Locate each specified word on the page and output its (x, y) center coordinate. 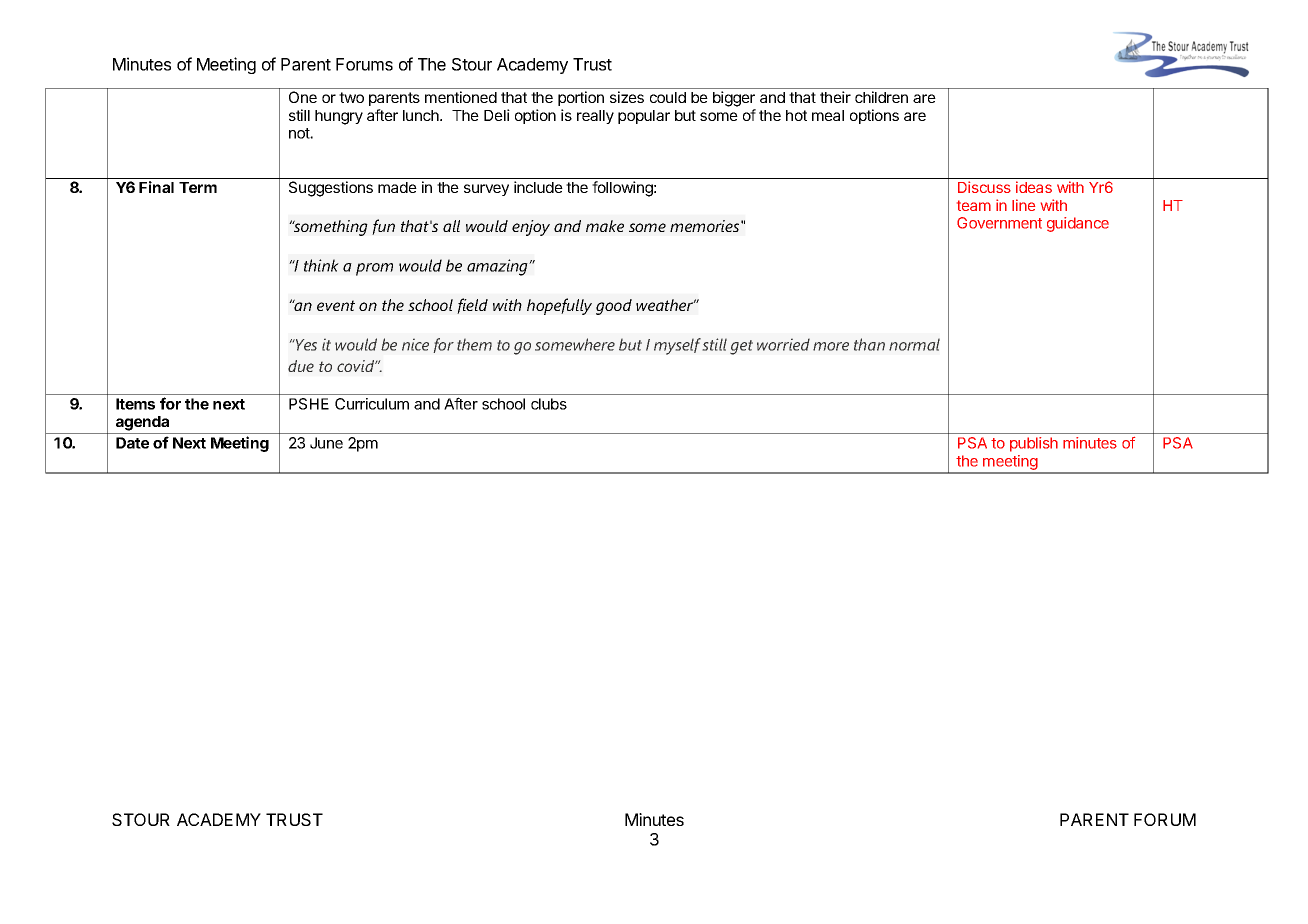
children (881, 97)
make (605, 226)
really (595, 117)
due (301, 366)
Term (198, 187)
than (869, 344)
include (538, 187)
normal (914, 344)
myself (677, 346)
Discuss (984, 187)
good (614, 307)
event (336, 305)
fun (383, 227)
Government (999, 223)
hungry (339, 117)
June (326, 443)
